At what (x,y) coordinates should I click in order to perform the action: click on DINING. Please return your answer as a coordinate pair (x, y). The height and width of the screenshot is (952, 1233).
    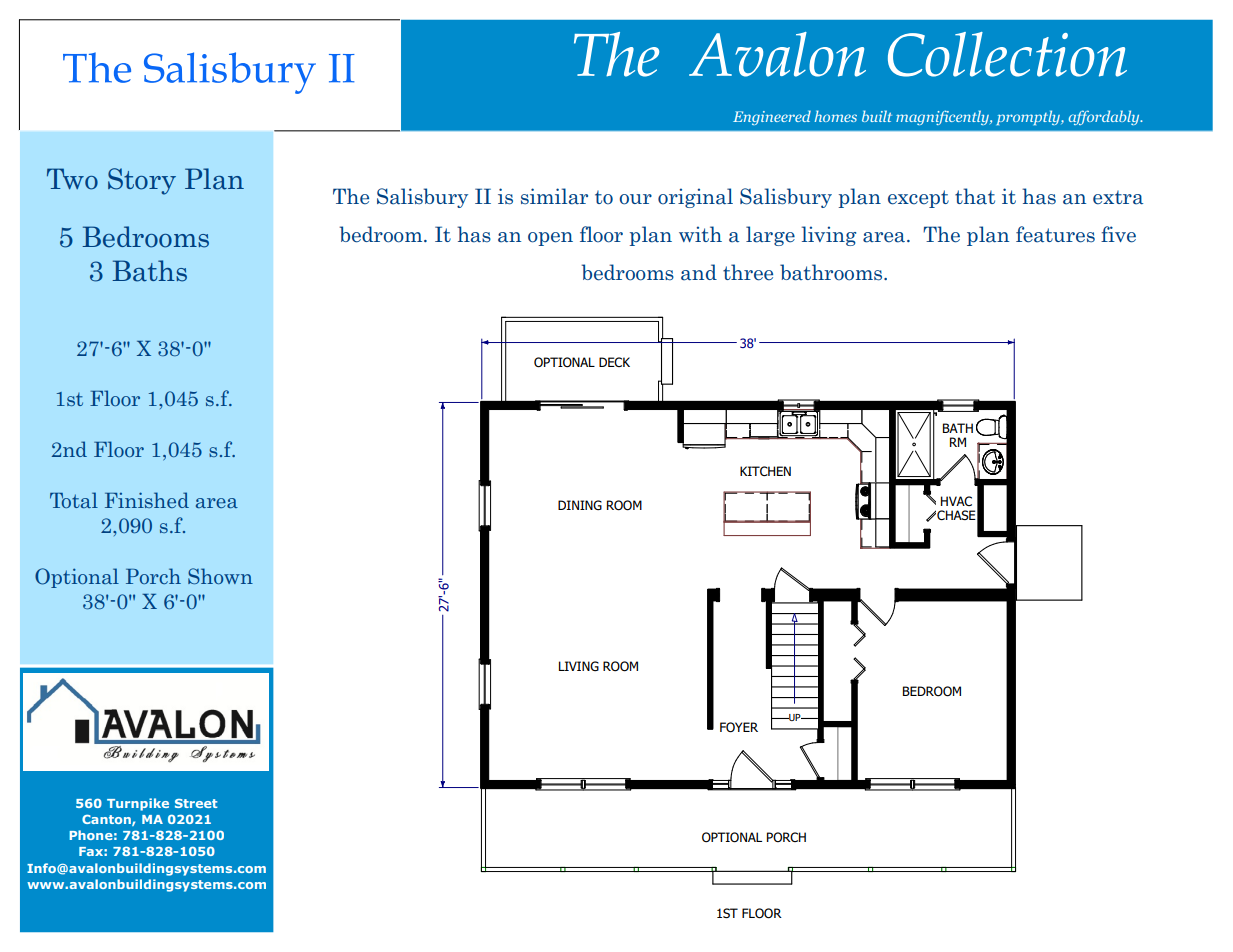
    Looking at the image, I should click on (580, 505).
